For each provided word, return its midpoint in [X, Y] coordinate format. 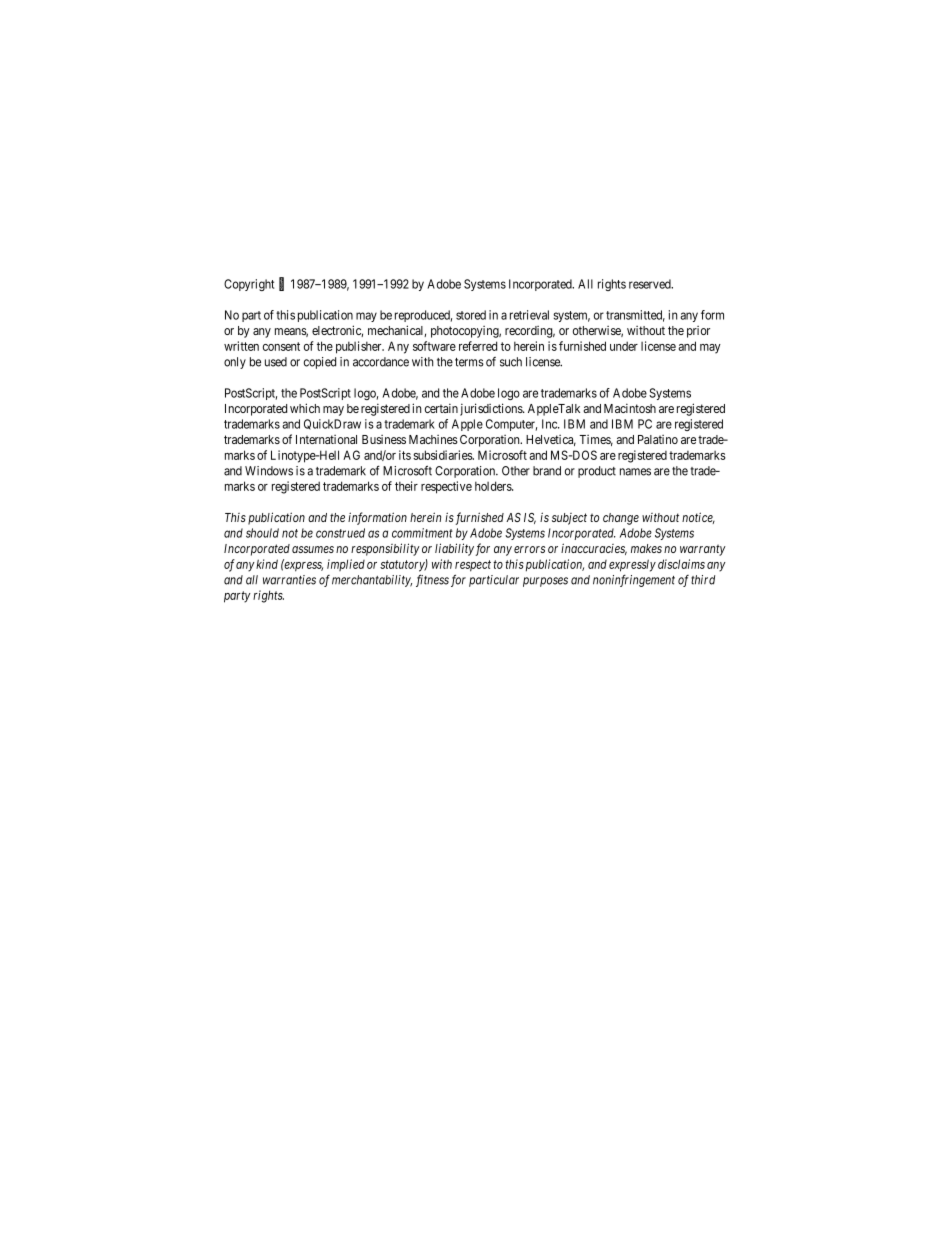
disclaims [681, 564]
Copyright [249, 285]
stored [471, 315]
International [326, 439]
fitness [432, 580]
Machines [433, 439]
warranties [289, 580]
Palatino [658, 439]
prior [698, 332]
